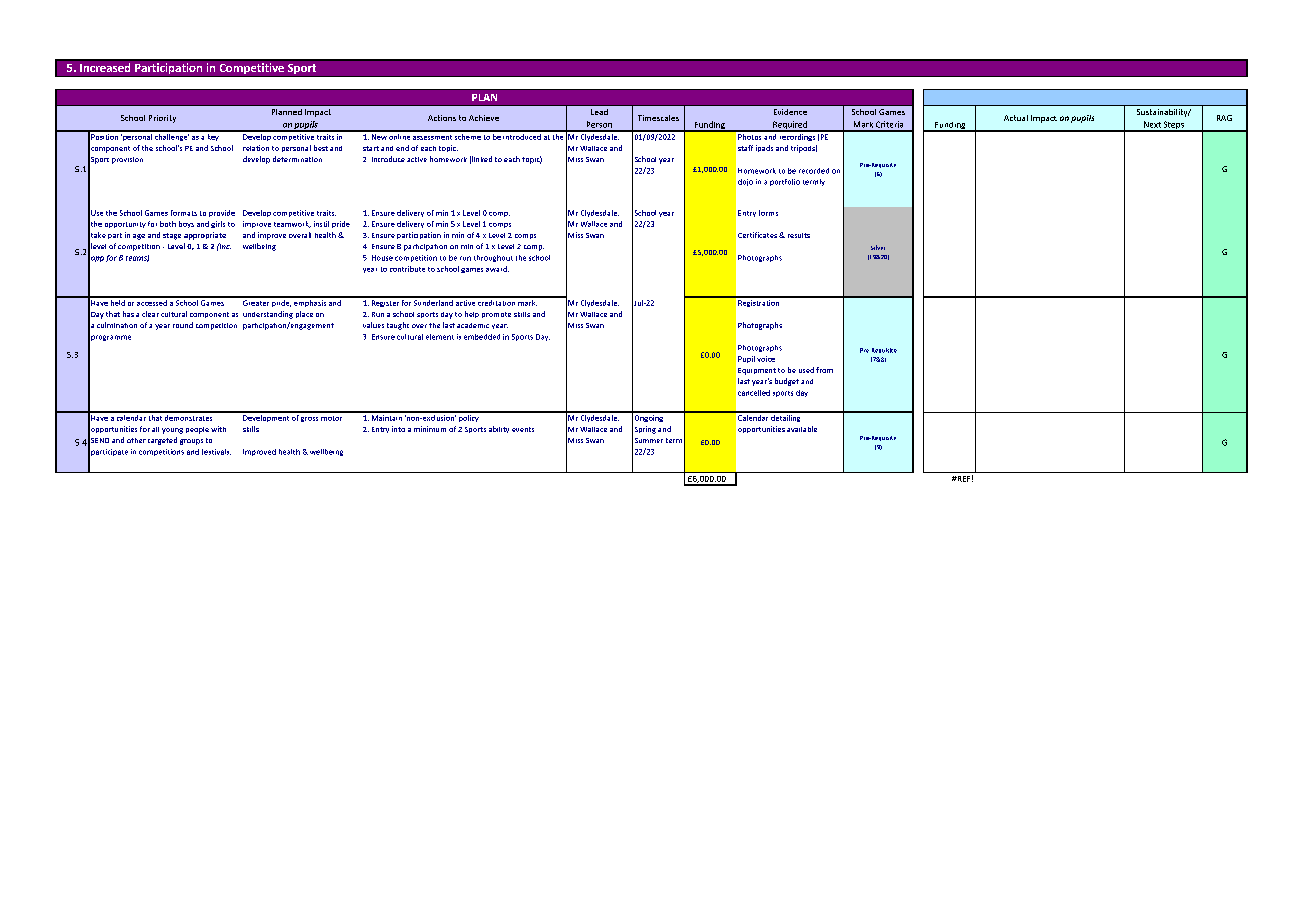 The height and width of the screenshot is (924, 1308). I want to click on Timescales, so click(658, 118).
